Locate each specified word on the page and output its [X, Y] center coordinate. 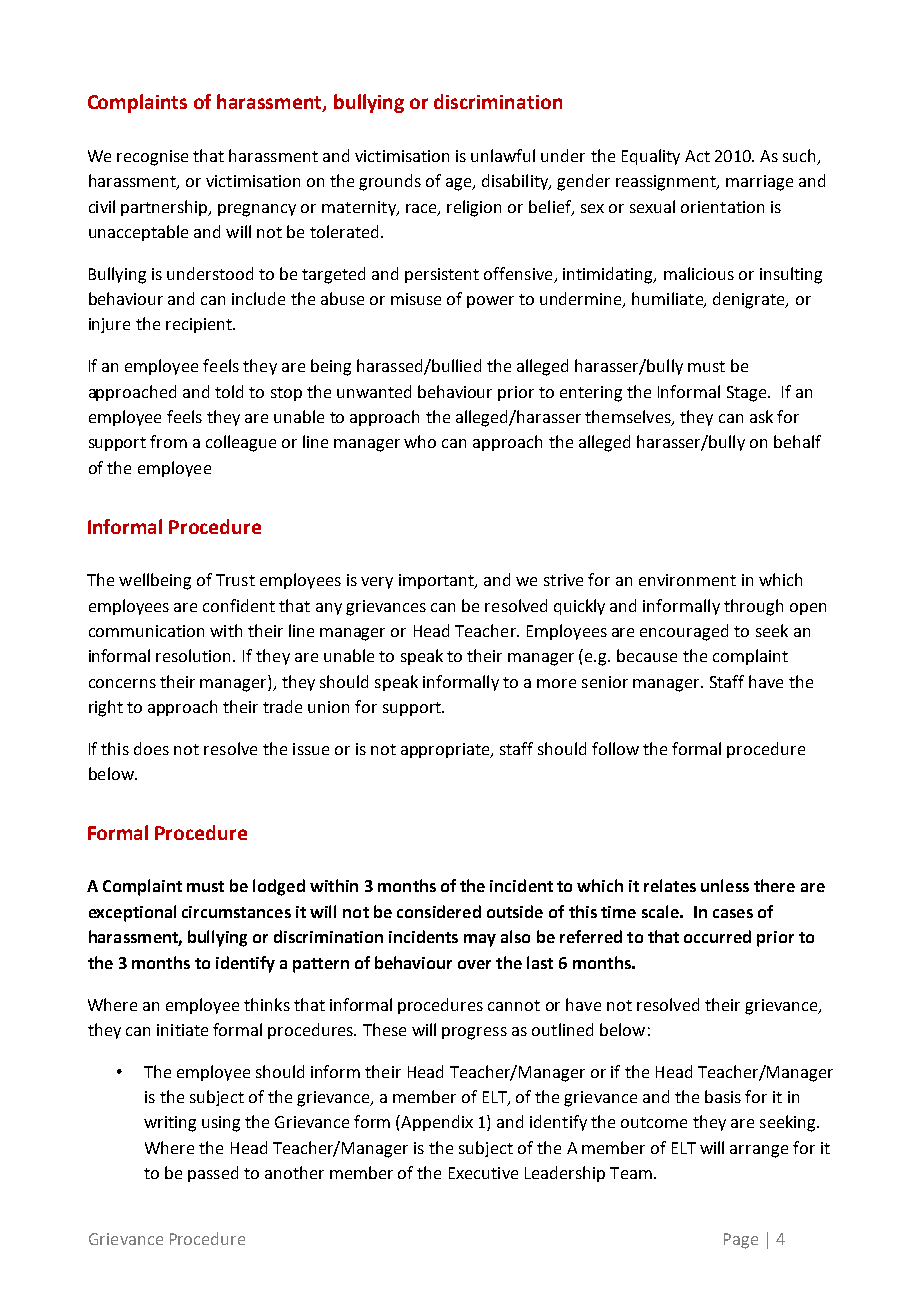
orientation [722, 207]
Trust [235, 580]
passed [213, 1174]
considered [439, 911]
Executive [483, 1173]
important [437, 581]
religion [474, 208]
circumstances [236, 912]
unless [725, 885]
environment [687, 580]
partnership [166, 208]
